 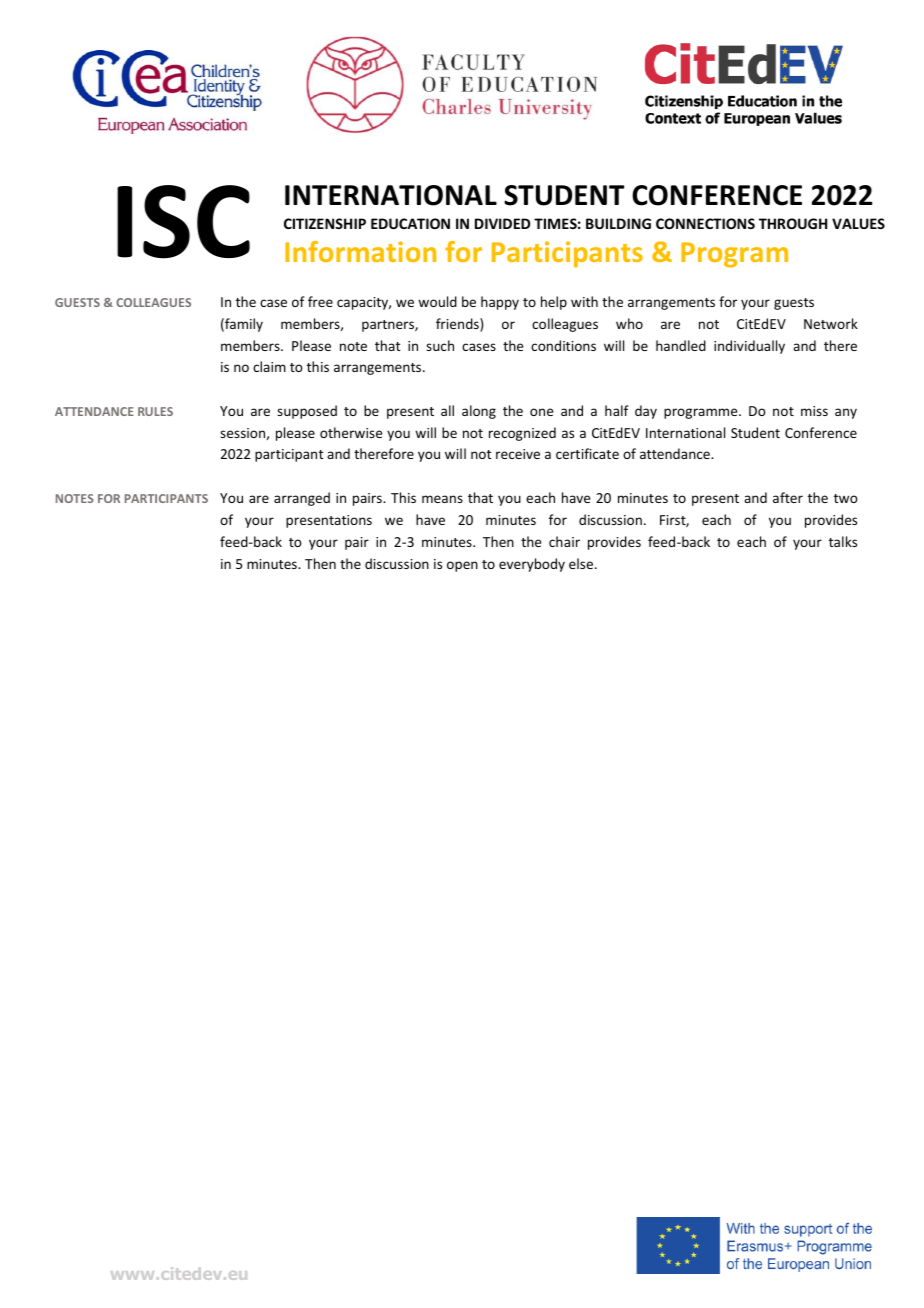 I want to click on CITIZENSHIP, so click(x=325, y=223).
